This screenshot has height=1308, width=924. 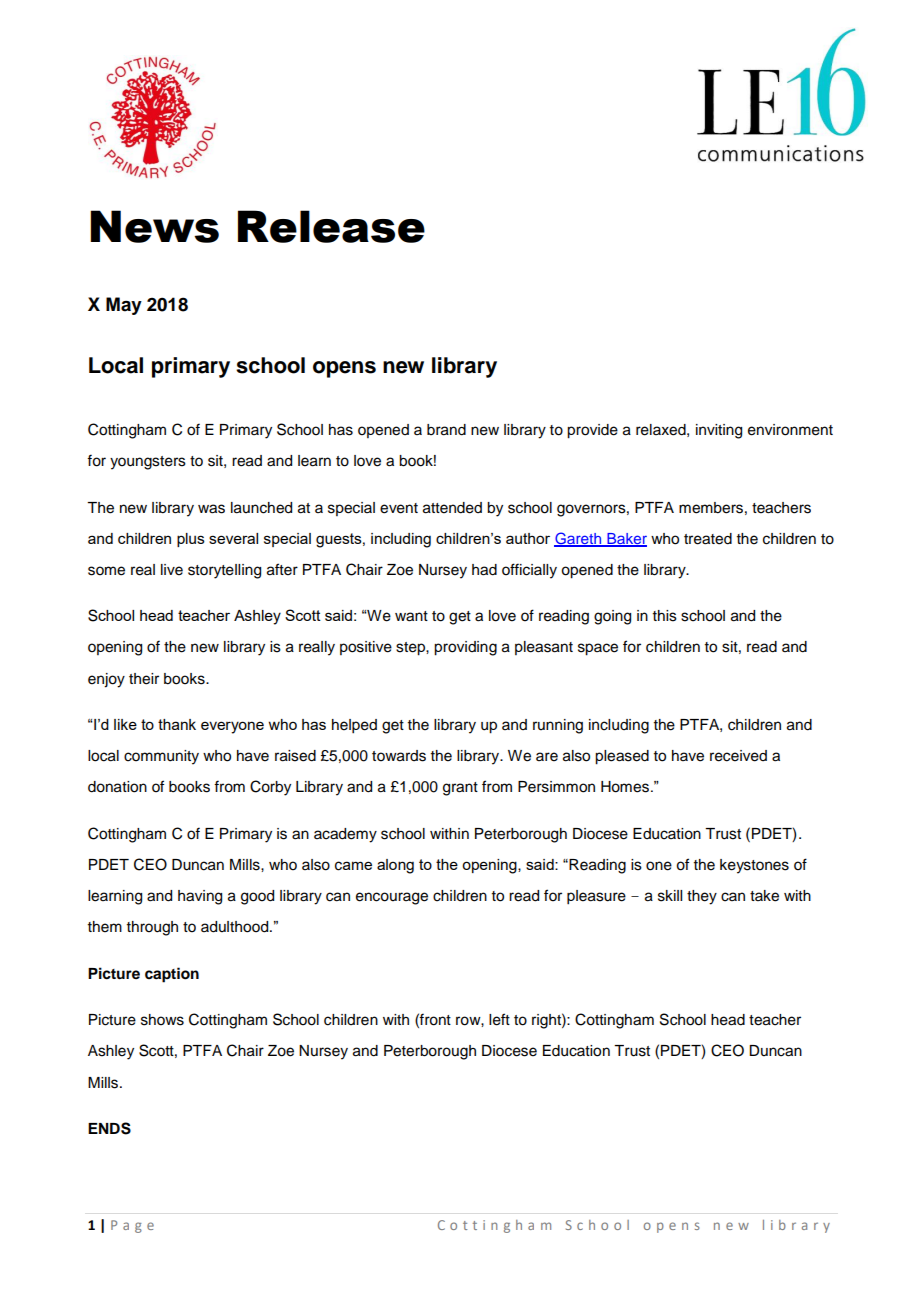 I want to click on grant, so click(x=460, y=789).
